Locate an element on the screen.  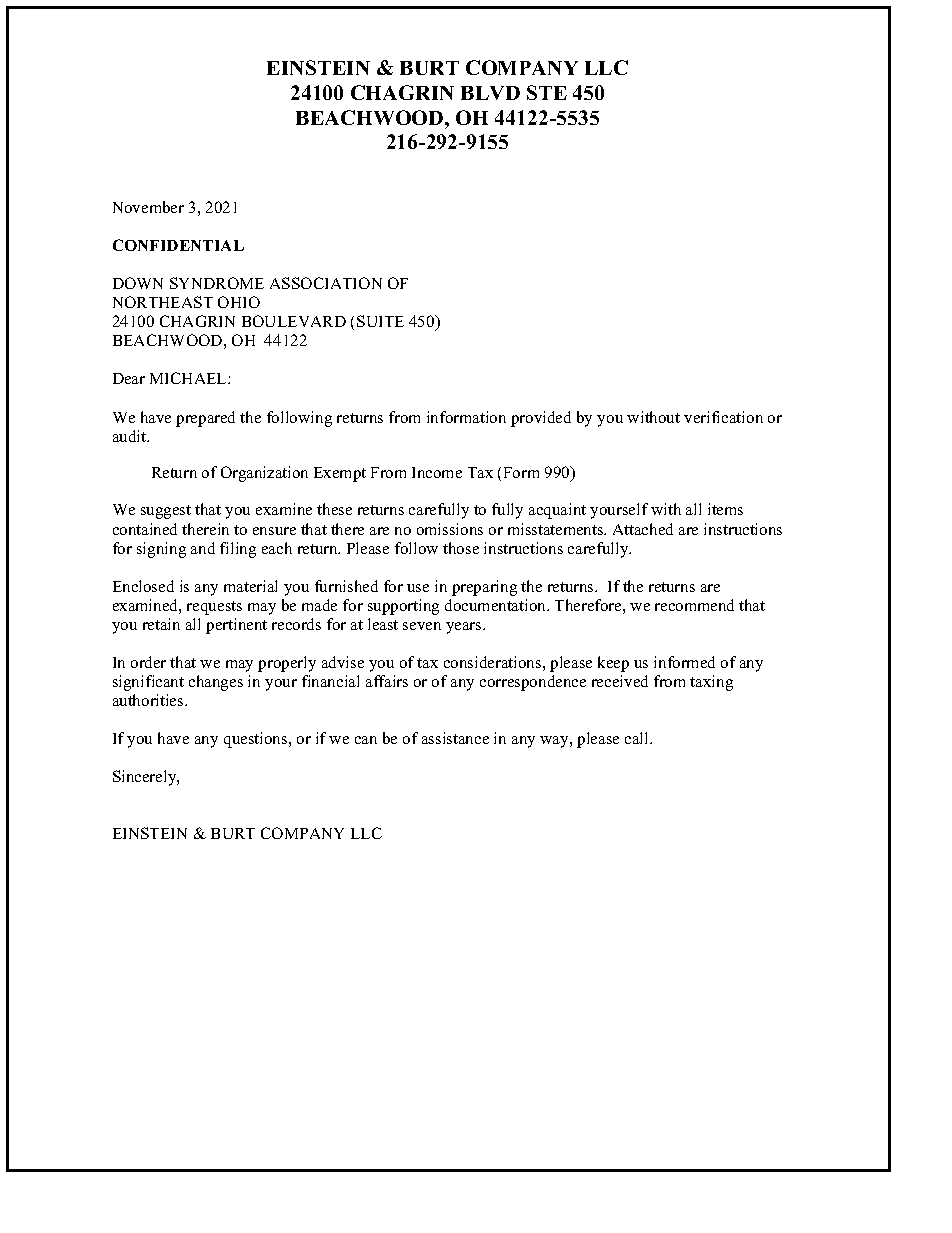
ASSOCIATION is located at coordinates (326, 283).
